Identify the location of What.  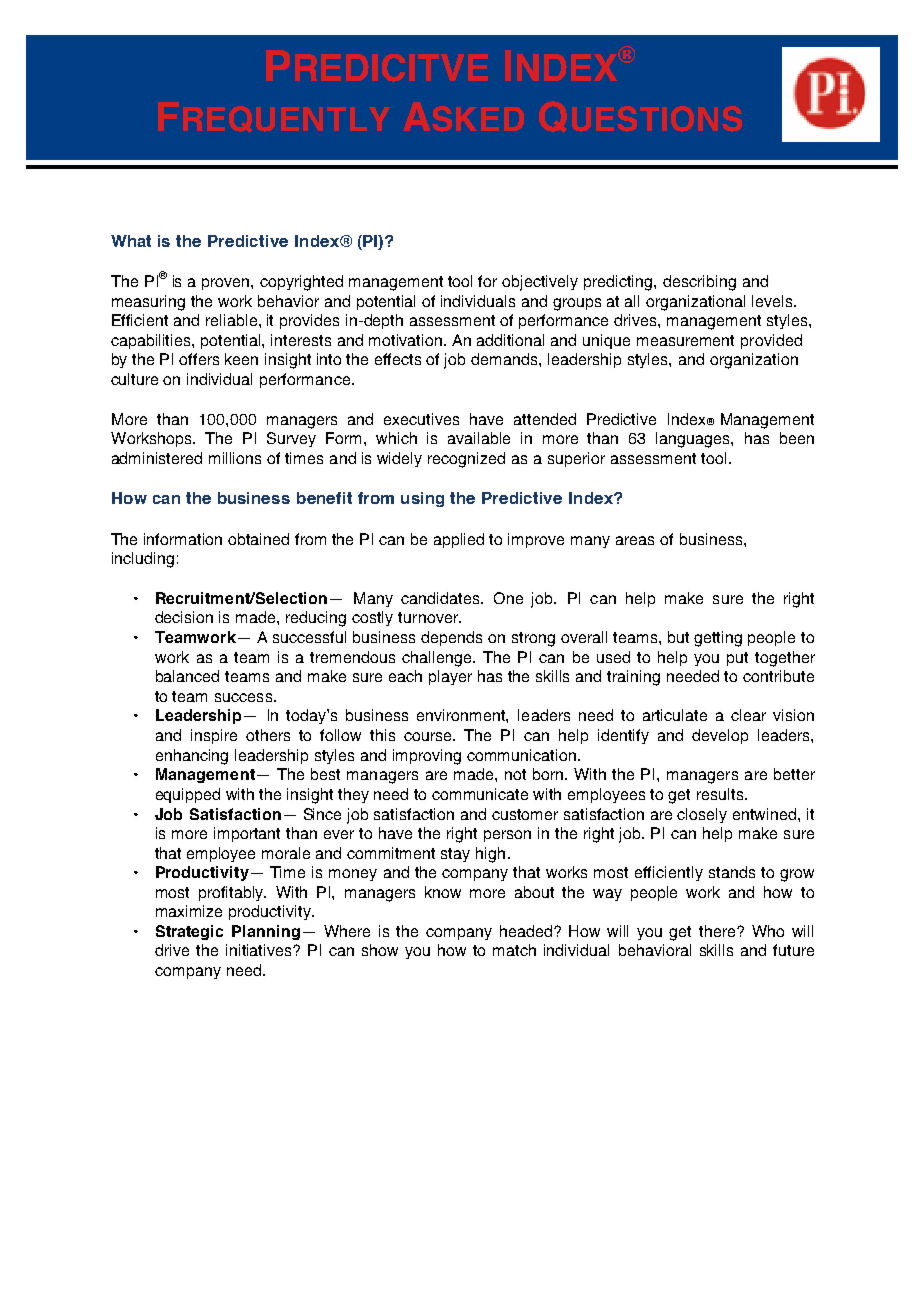
(131, 241).
